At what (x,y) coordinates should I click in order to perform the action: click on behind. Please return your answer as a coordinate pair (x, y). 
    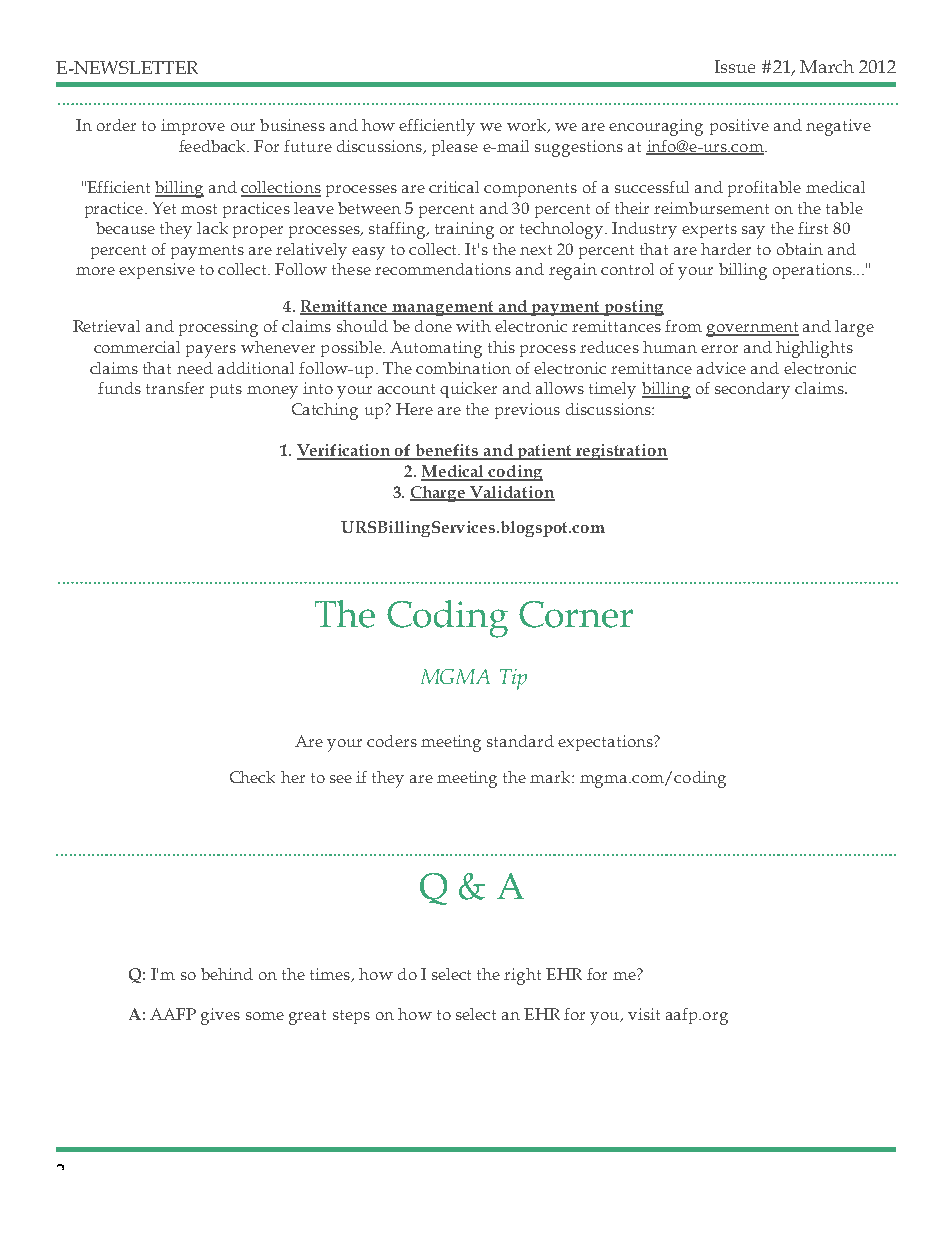
    Looking at the image, I should click on (227, 974).
